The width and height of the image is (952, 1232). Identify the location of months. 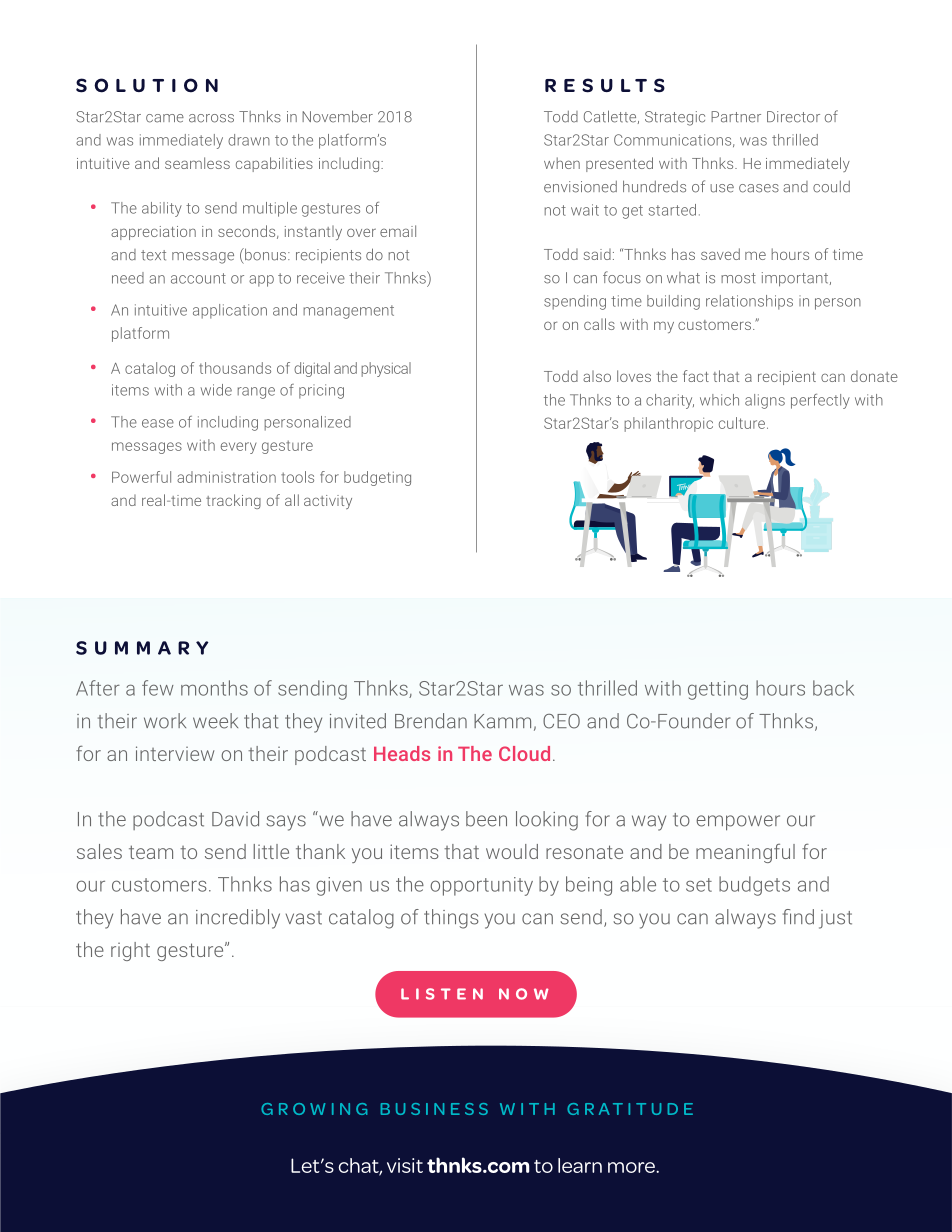
(214, 688).
